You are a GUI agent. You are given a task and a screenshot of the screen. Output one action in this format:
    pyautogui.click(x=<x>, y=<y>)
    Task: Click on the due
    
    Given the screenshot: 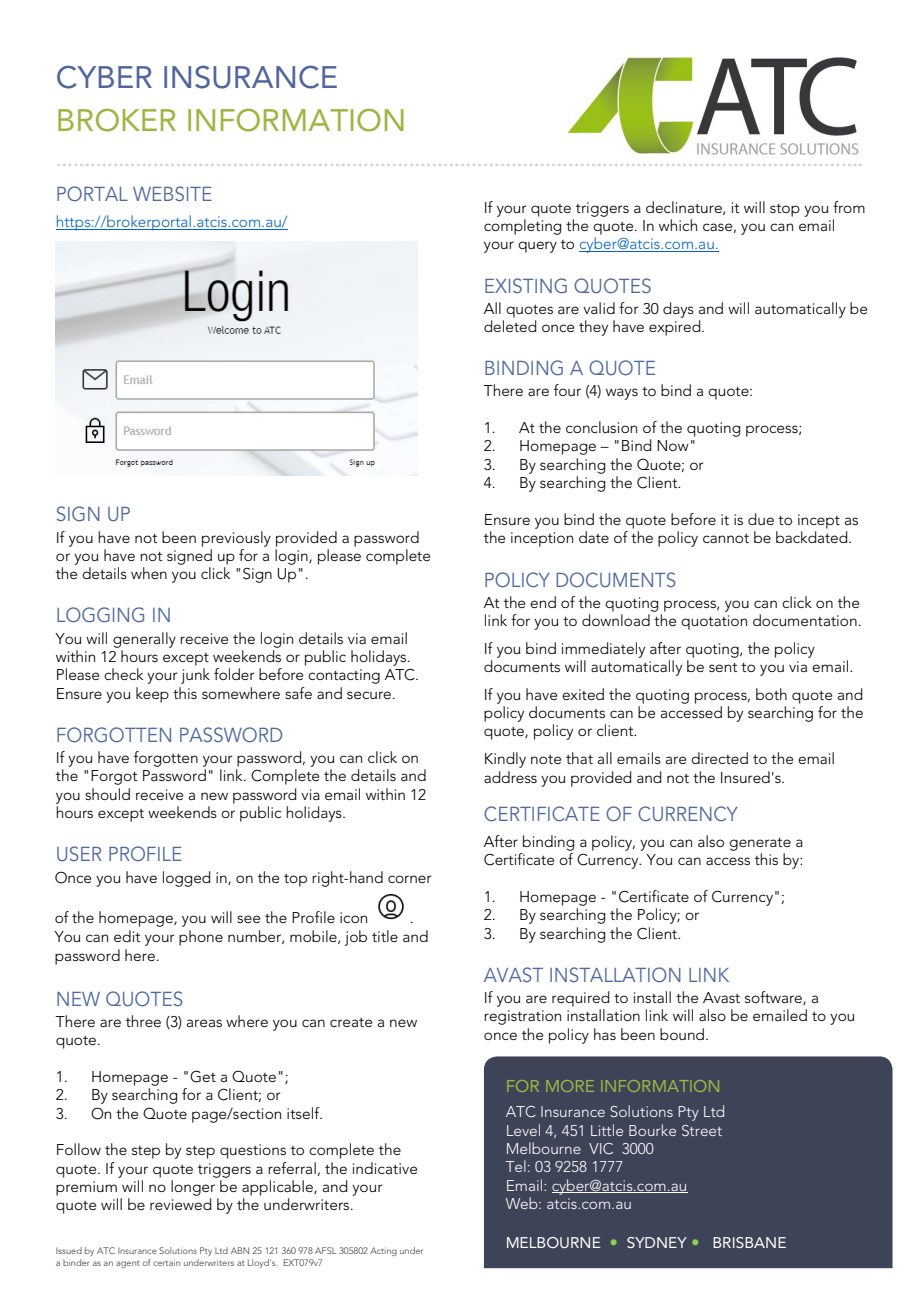 What is the action you would take?
    pyautogui.click(x=761, y=519)
